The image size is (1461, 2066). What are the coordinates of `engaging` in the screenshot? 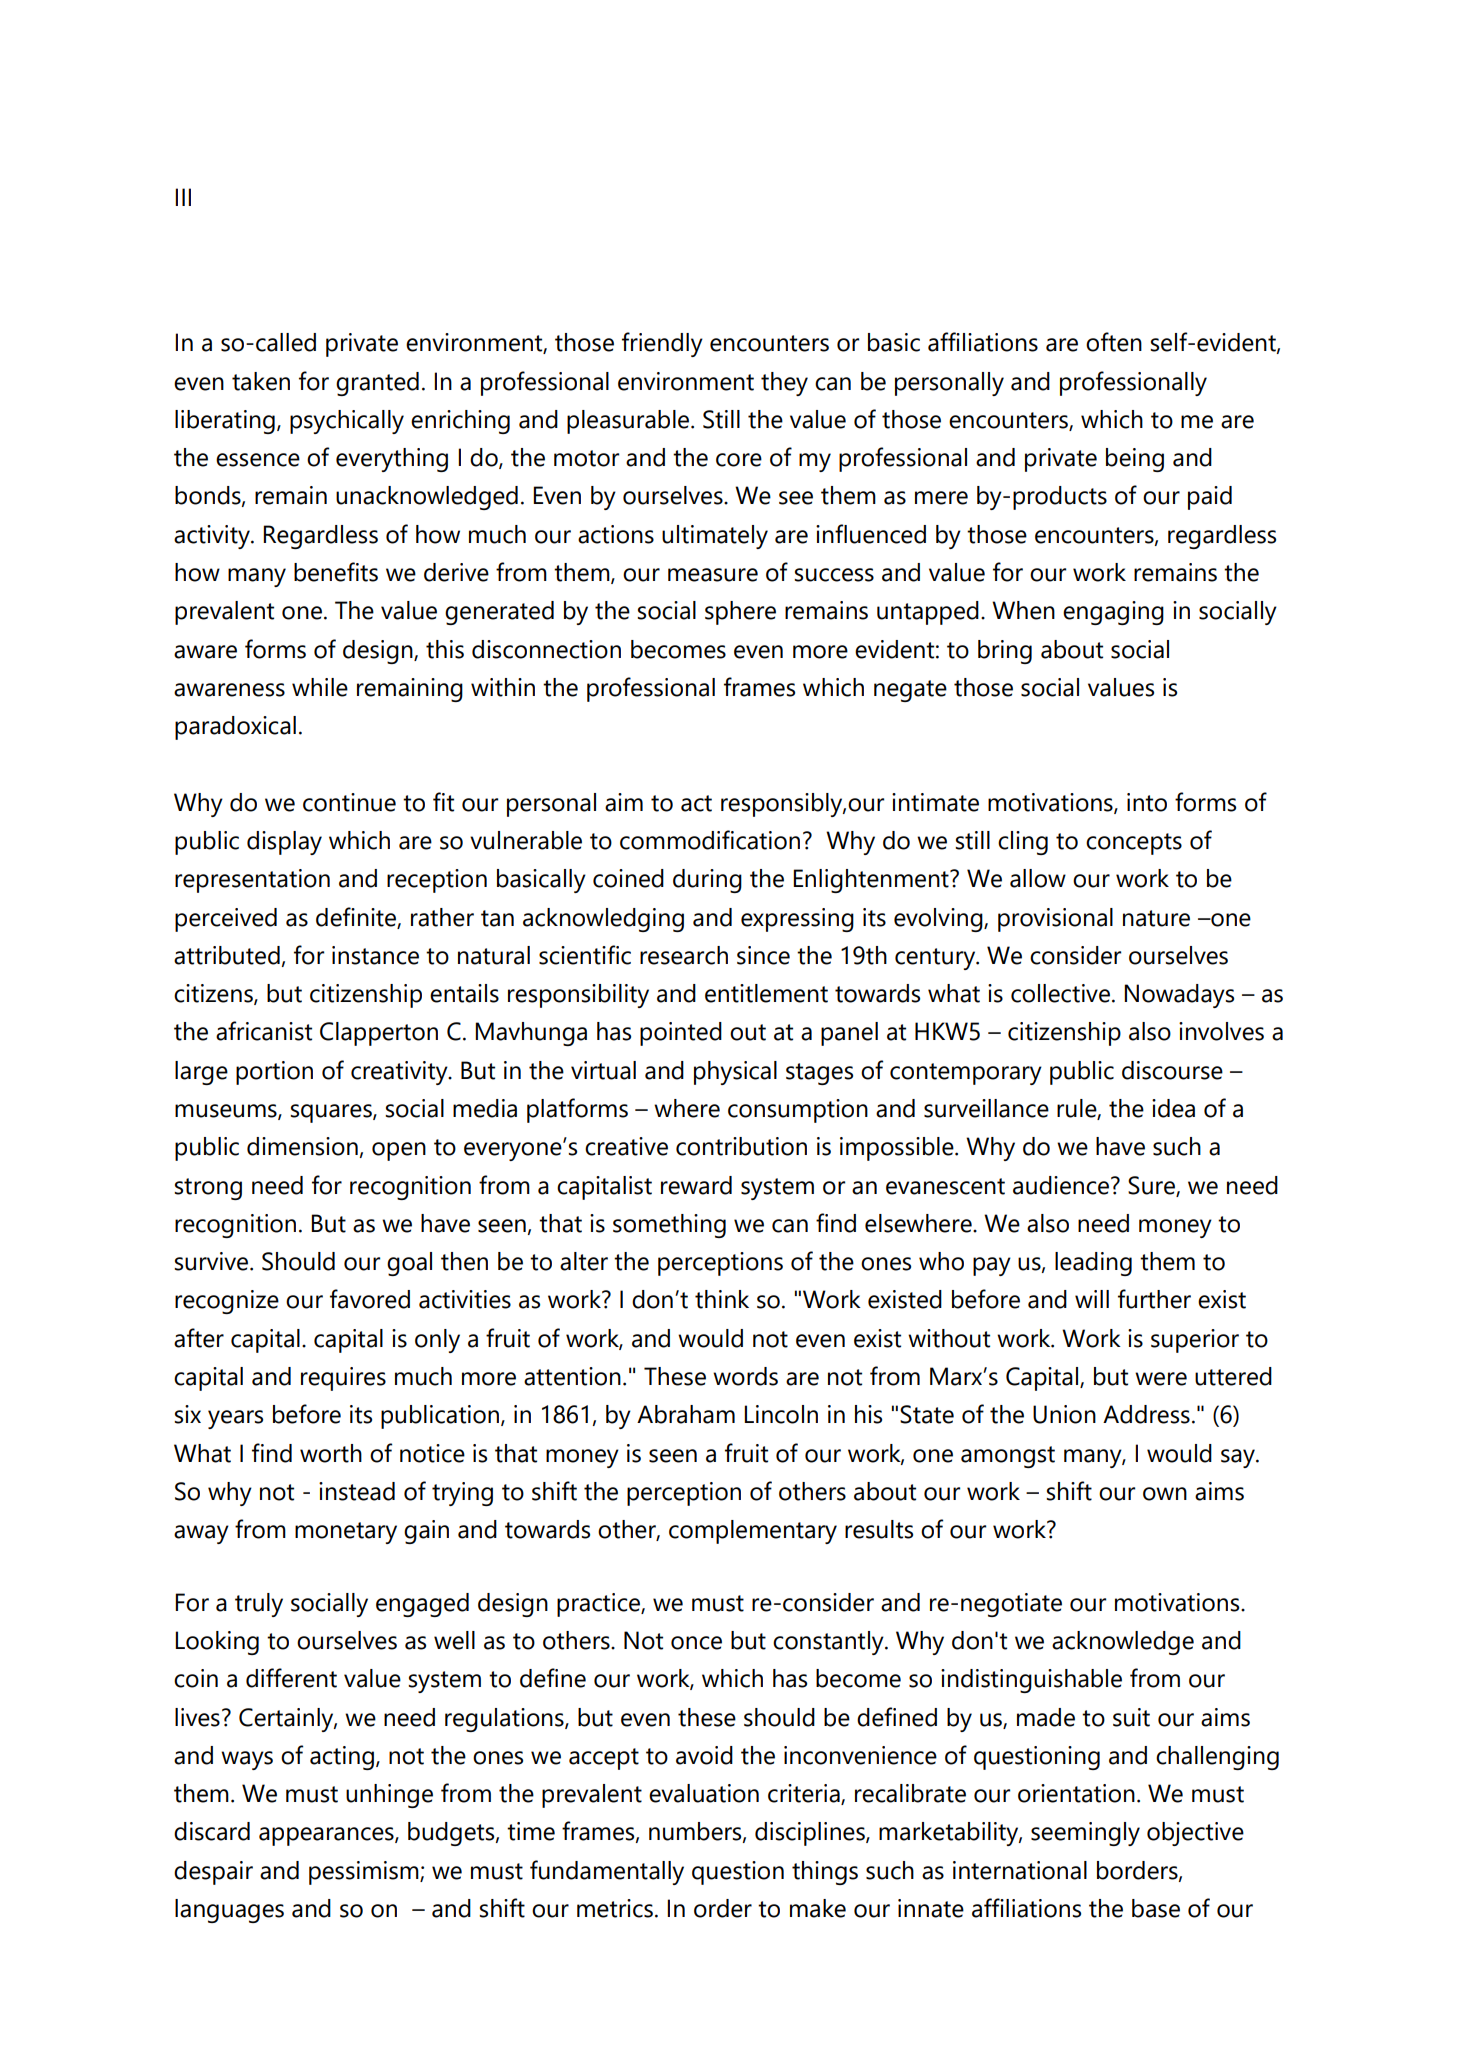 It's located at (1113, 613).
